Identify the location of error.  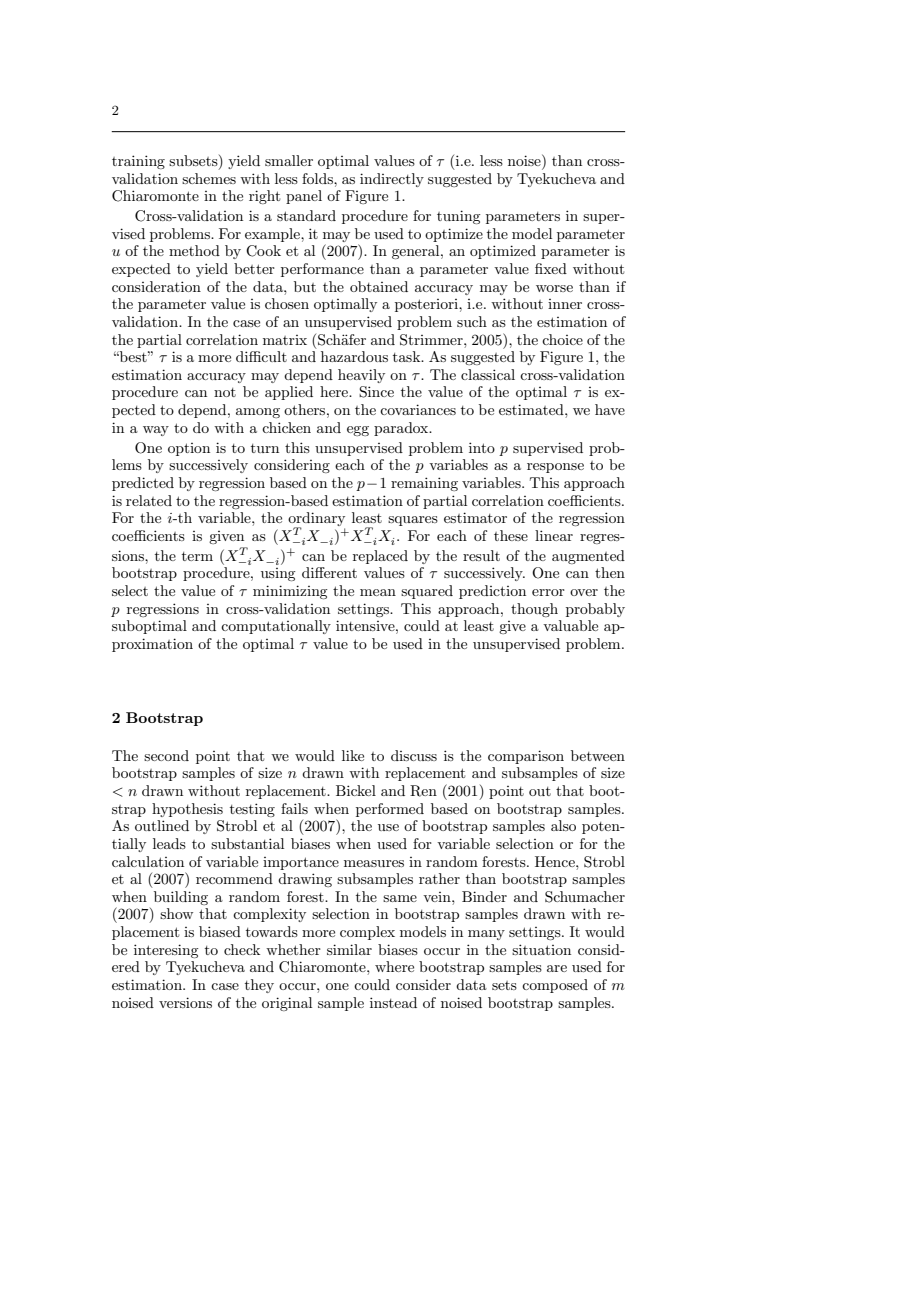
(548, 592).
